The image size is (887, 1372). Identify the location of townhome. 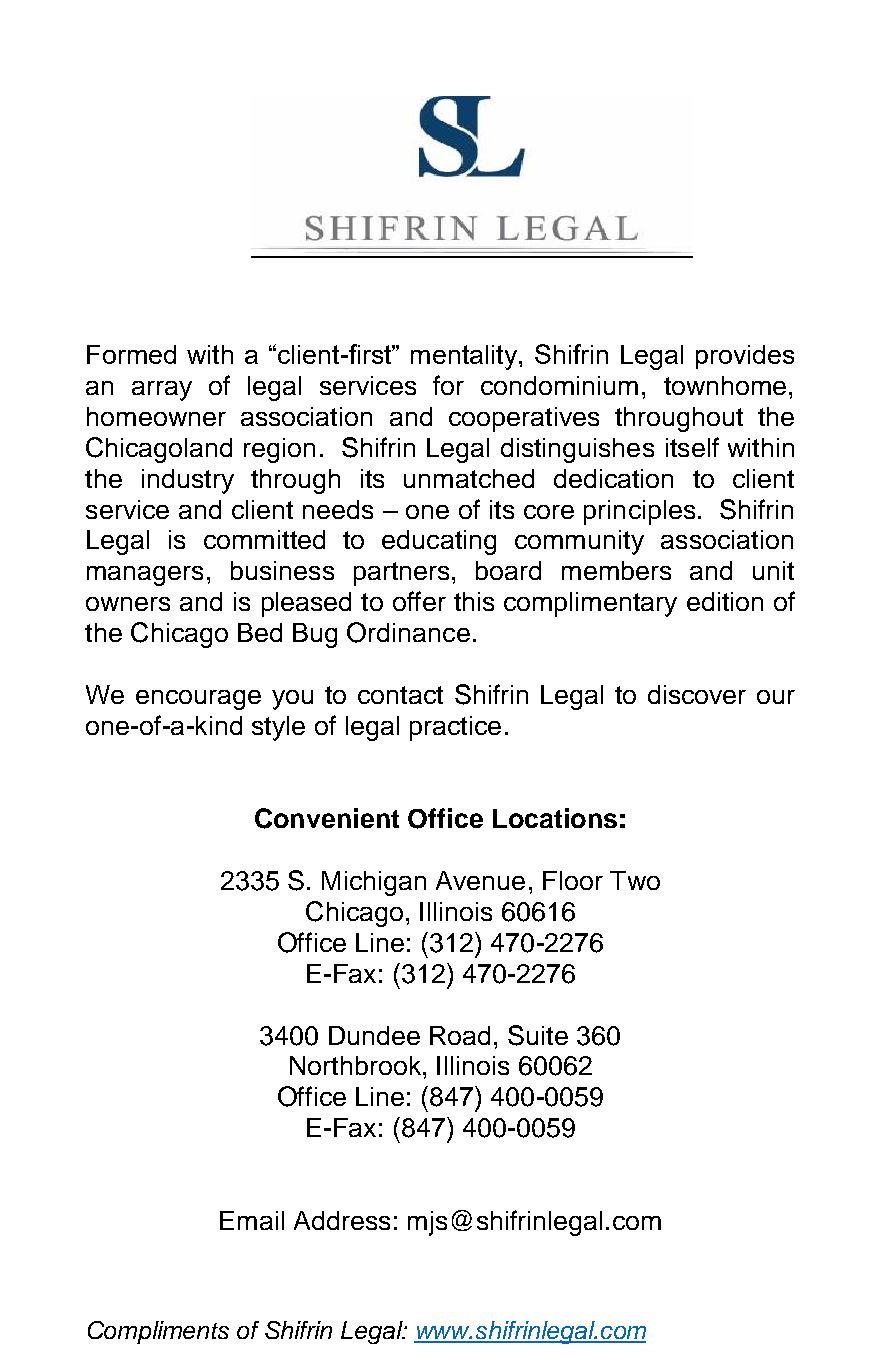
(725, 385).
